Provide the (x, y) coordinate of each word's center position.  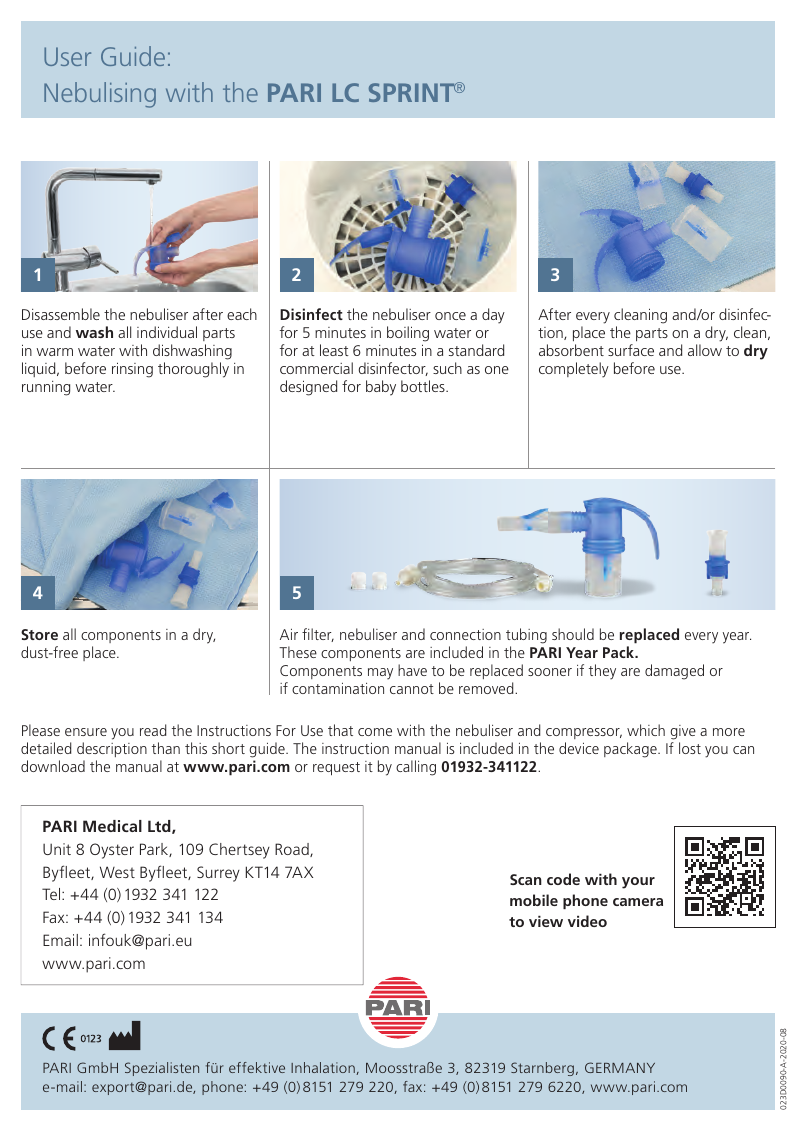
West (117, 872)
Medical (112, 826)
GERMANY (620, 1067)
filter (318, 635)
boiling (408, 334)
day (493, 316)
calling (416, 768)
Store (39, 634)
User (67, 56)
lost (690, 748)
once (450, 316)
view (546, 921)
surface (631, 350)
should (573, 634)
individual (167, 332)
